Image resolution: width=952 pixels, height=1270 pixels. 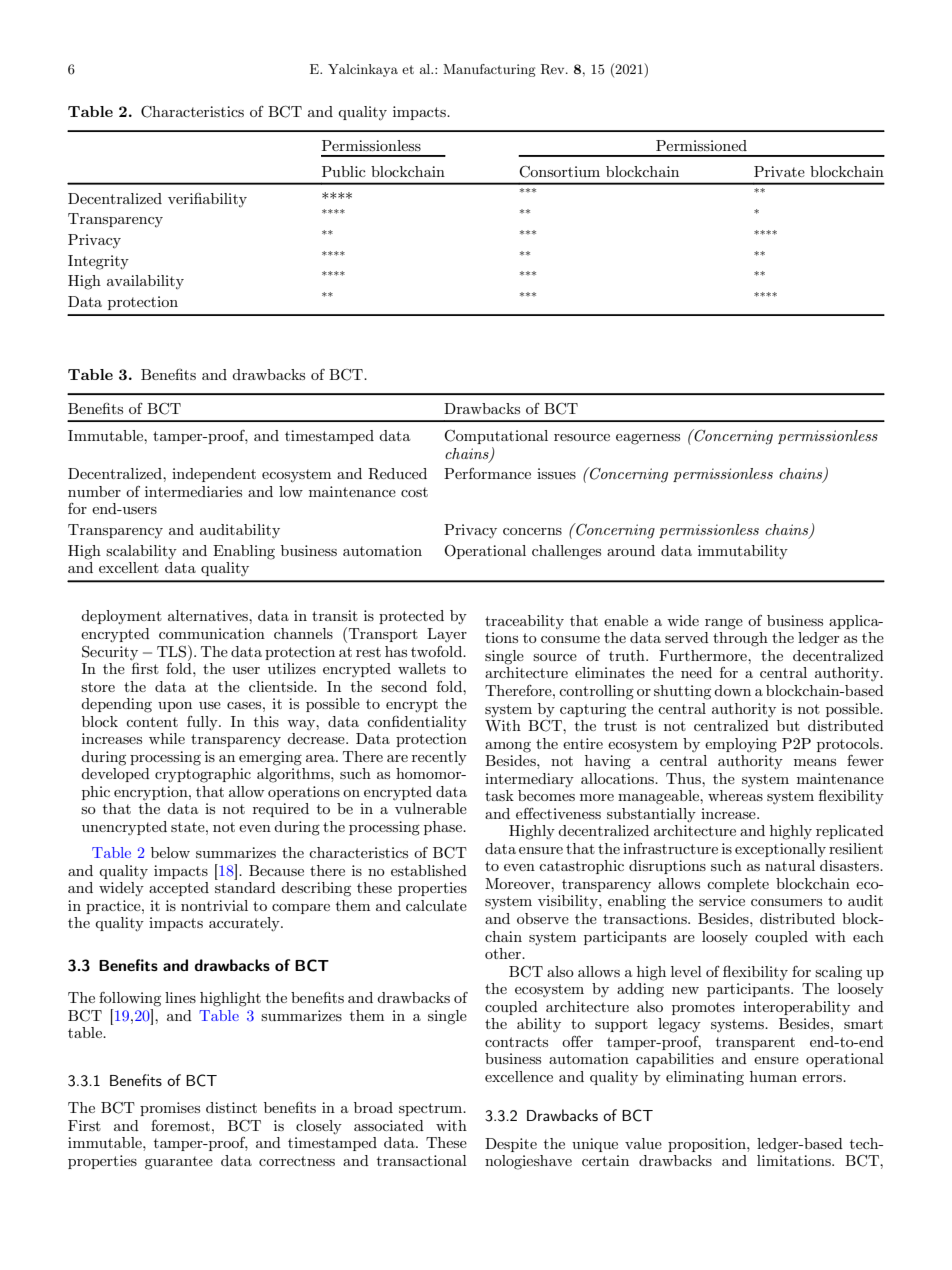 What do you see at coordinates (209, 615) in the screenshot?
I see `alternatives` at bounding box center [209, 615].
